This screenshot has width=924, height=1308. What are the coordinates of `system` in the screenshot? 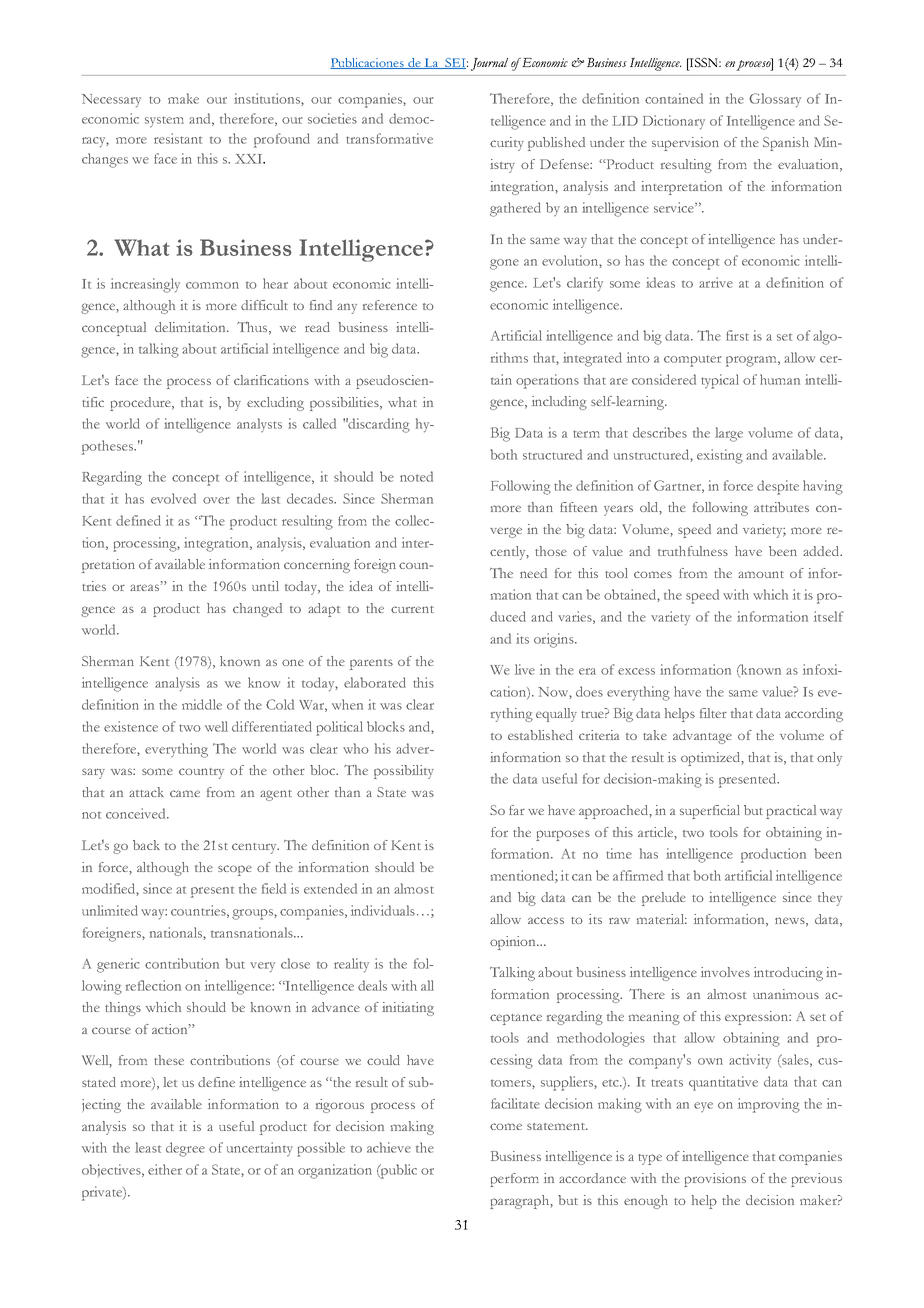 It's located at (164, 122).
